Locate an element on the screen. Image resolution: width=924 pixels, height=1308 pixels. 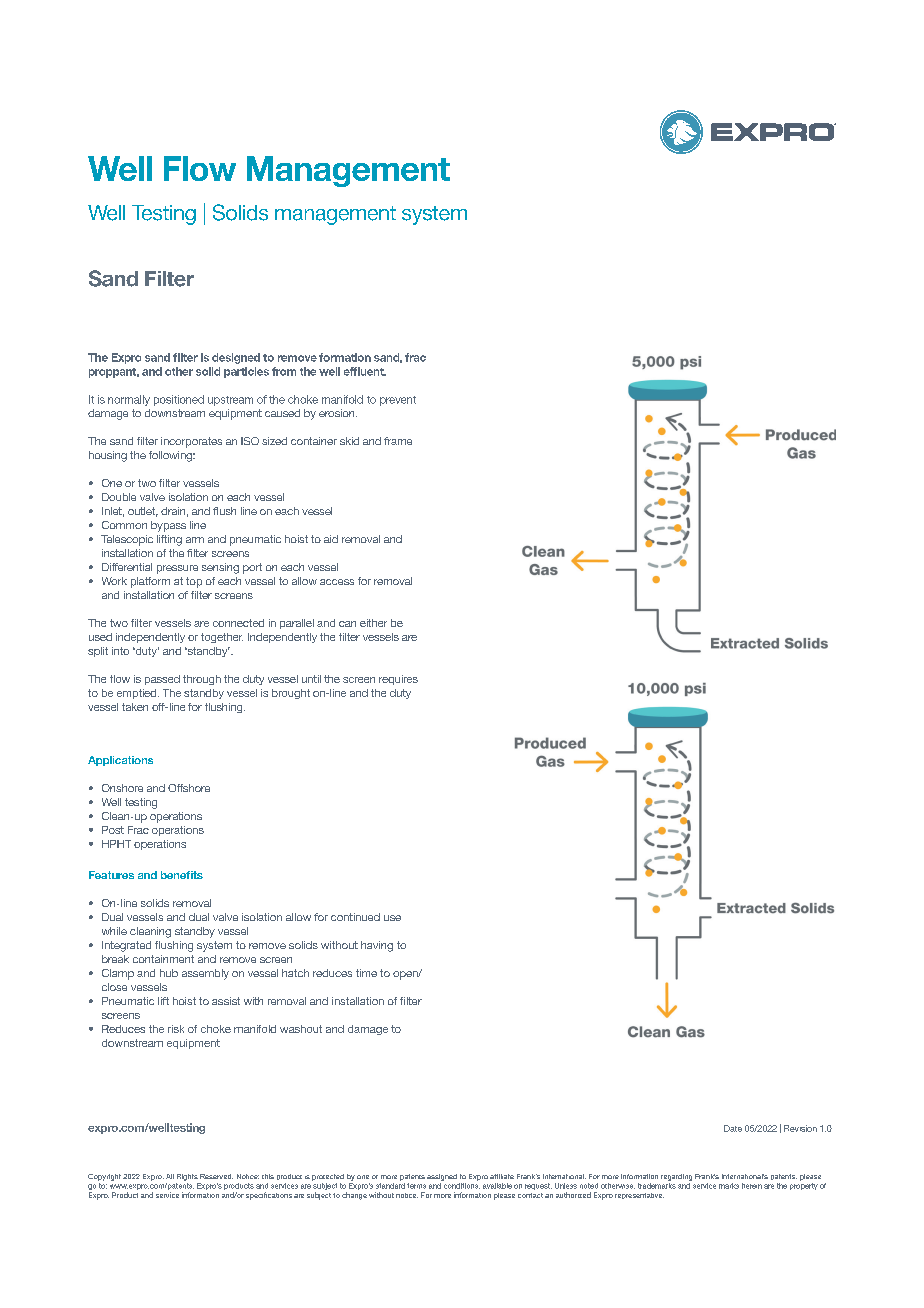
frame is located at coordinates (398, 441).
